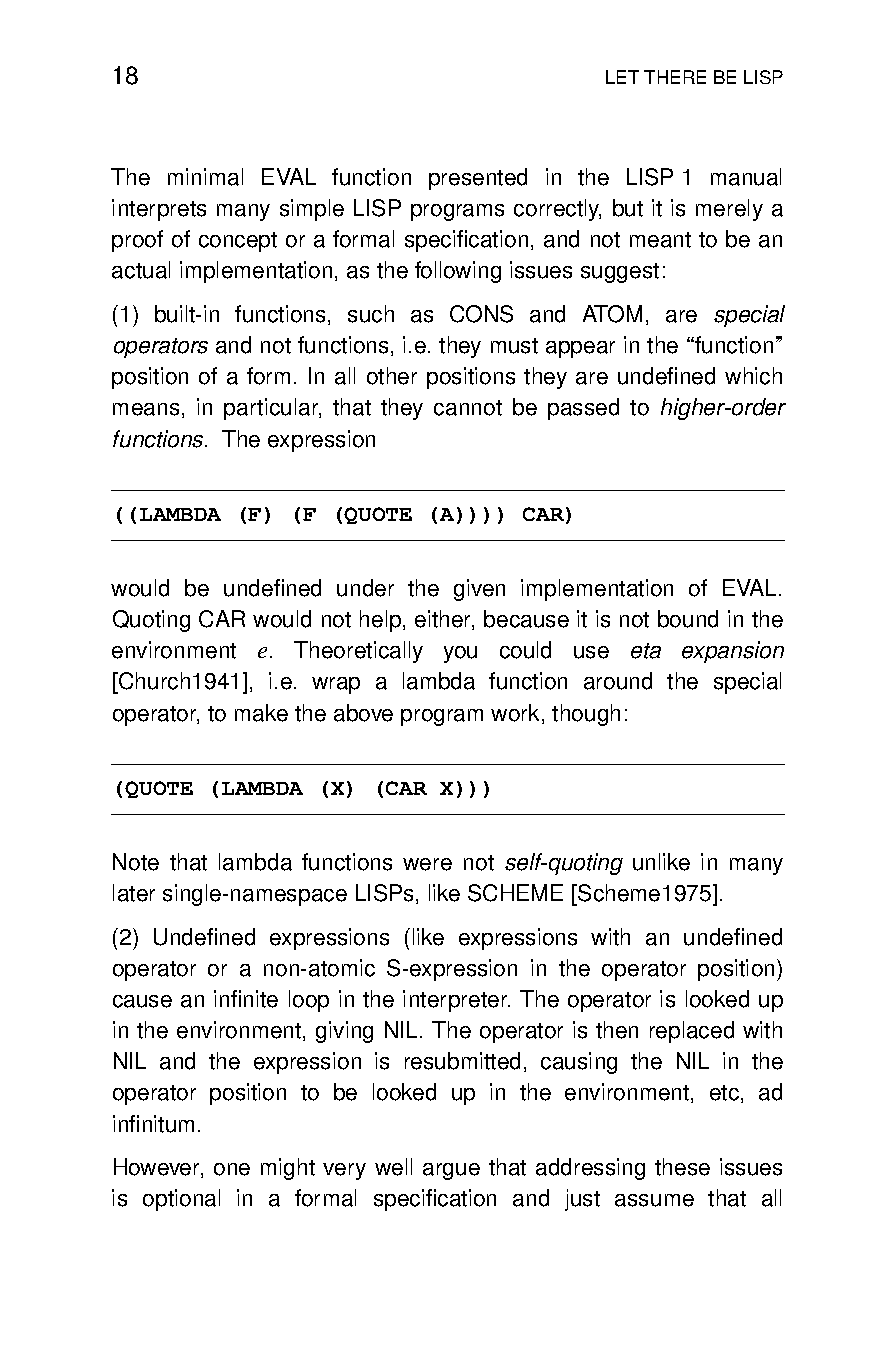  What do you see at coordinates (232, 1169) in the screenshot?
I see `one` at bounding box center [232, 1169].
